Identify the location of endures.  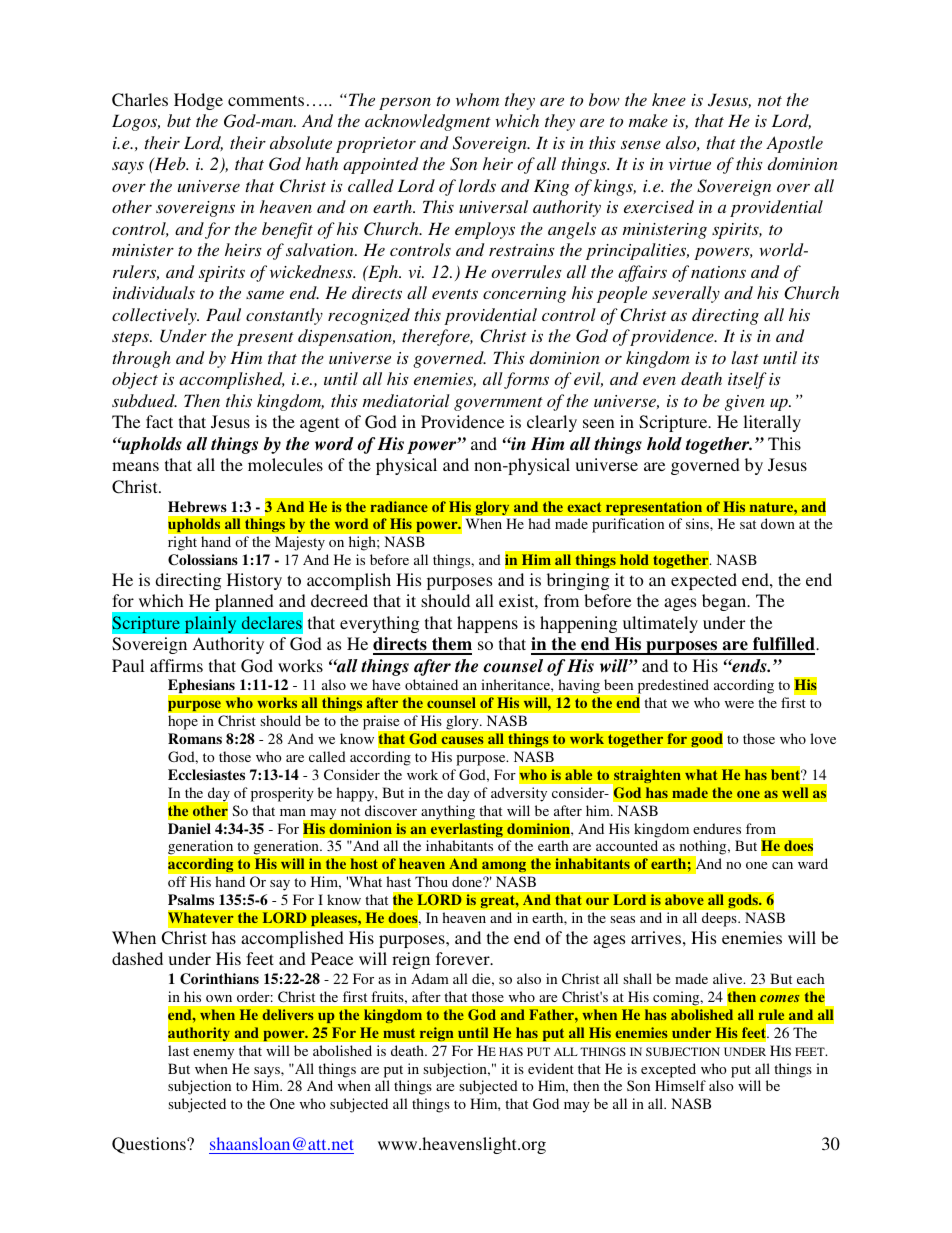
(717, 828).
